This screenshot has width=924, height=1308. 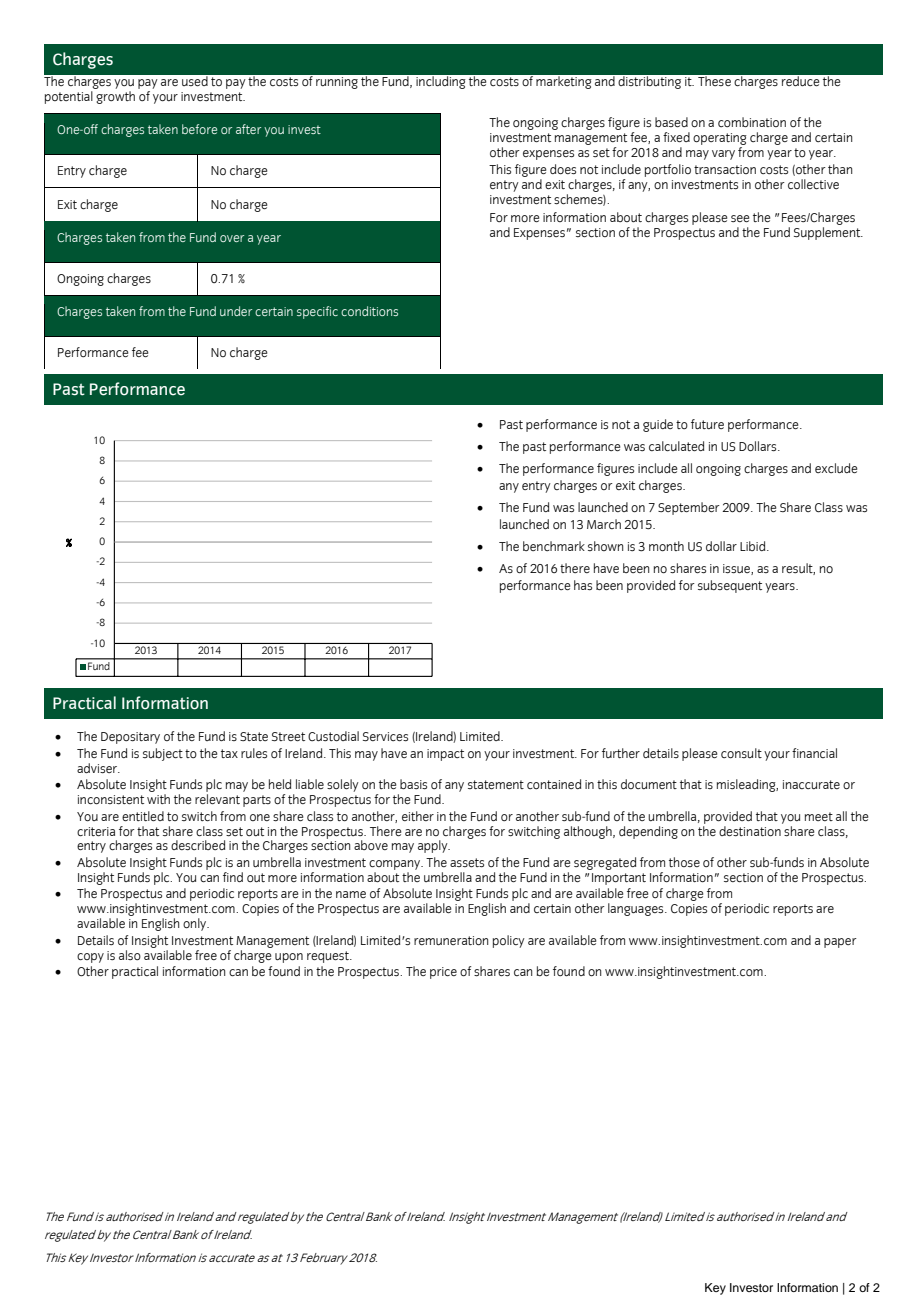 I want to click on also, so click(x=130, y=955).
